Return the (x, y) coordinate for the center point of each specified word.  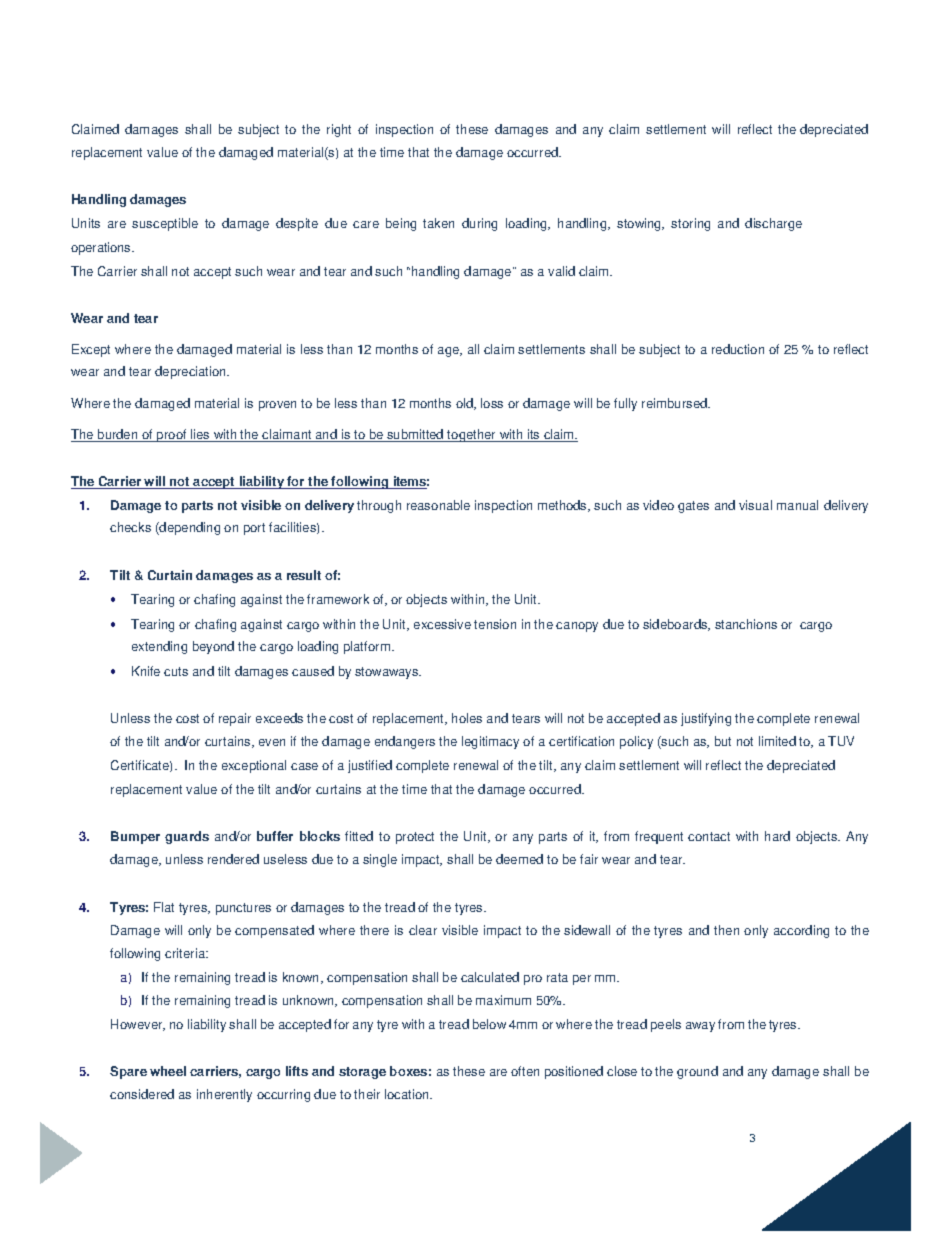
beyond (213, 647)
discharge (773, 224)
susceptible (165, 224)
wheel (168, 1071)
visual (755, 505)
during (479, 224)
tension (495, 624)
